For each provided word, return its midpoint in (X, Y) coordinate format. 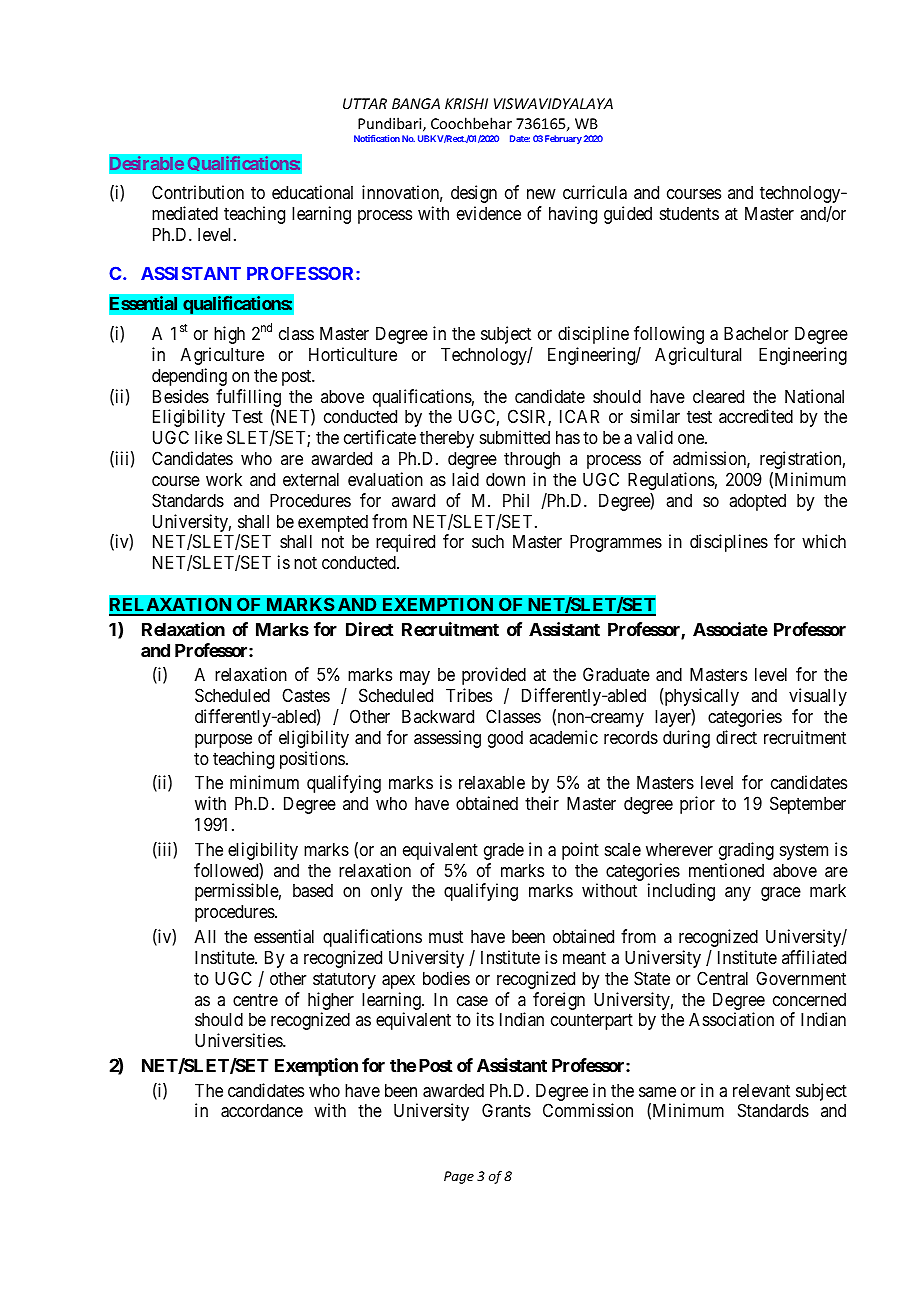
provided (494, 676)
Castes (306, 695)
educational (312, 192)
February (563, 139)
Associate (730, 629)
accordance (262, 1110)
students (689, 213)
